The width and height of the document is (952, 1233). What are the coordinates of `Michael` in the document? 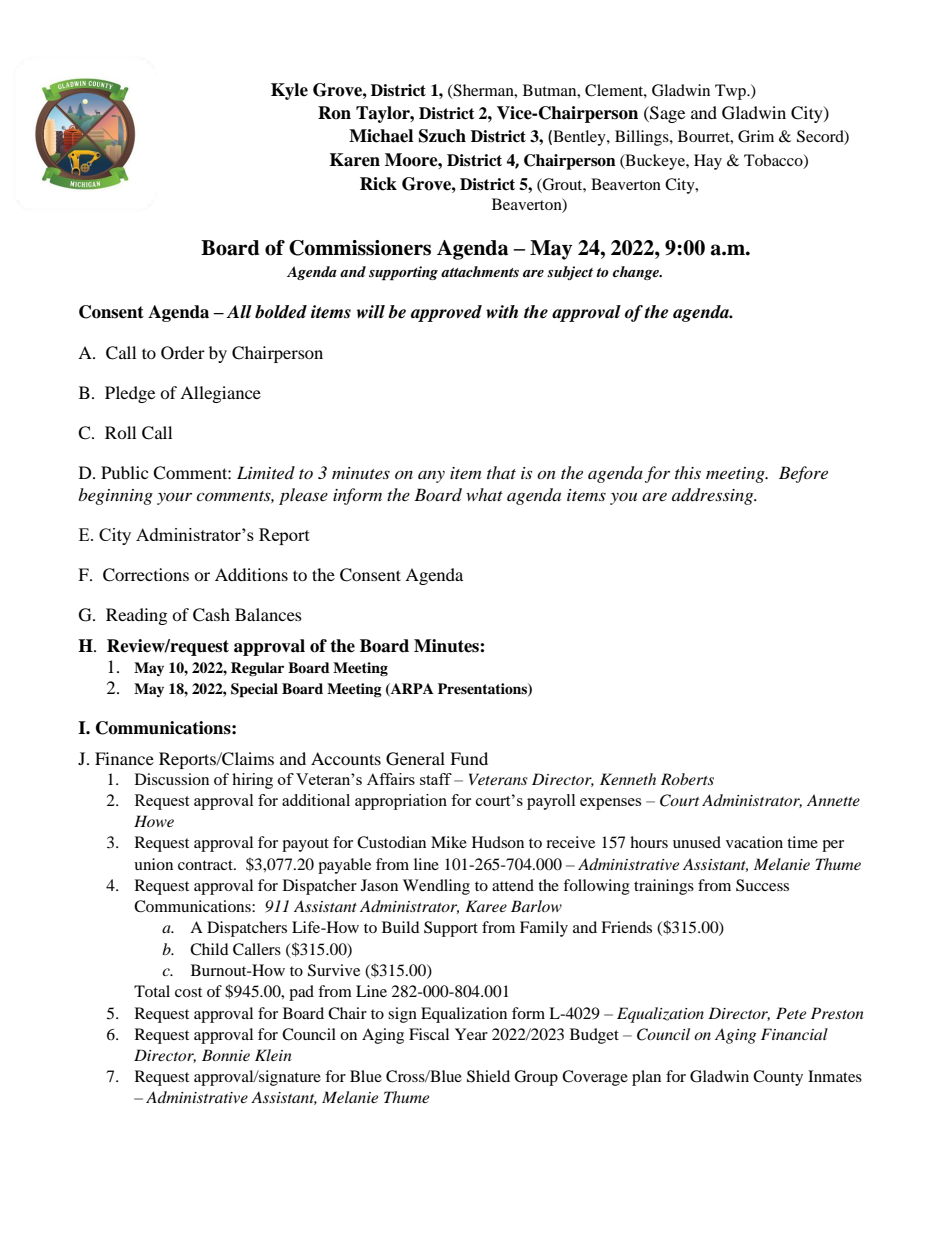 It's located at (381, 136).
